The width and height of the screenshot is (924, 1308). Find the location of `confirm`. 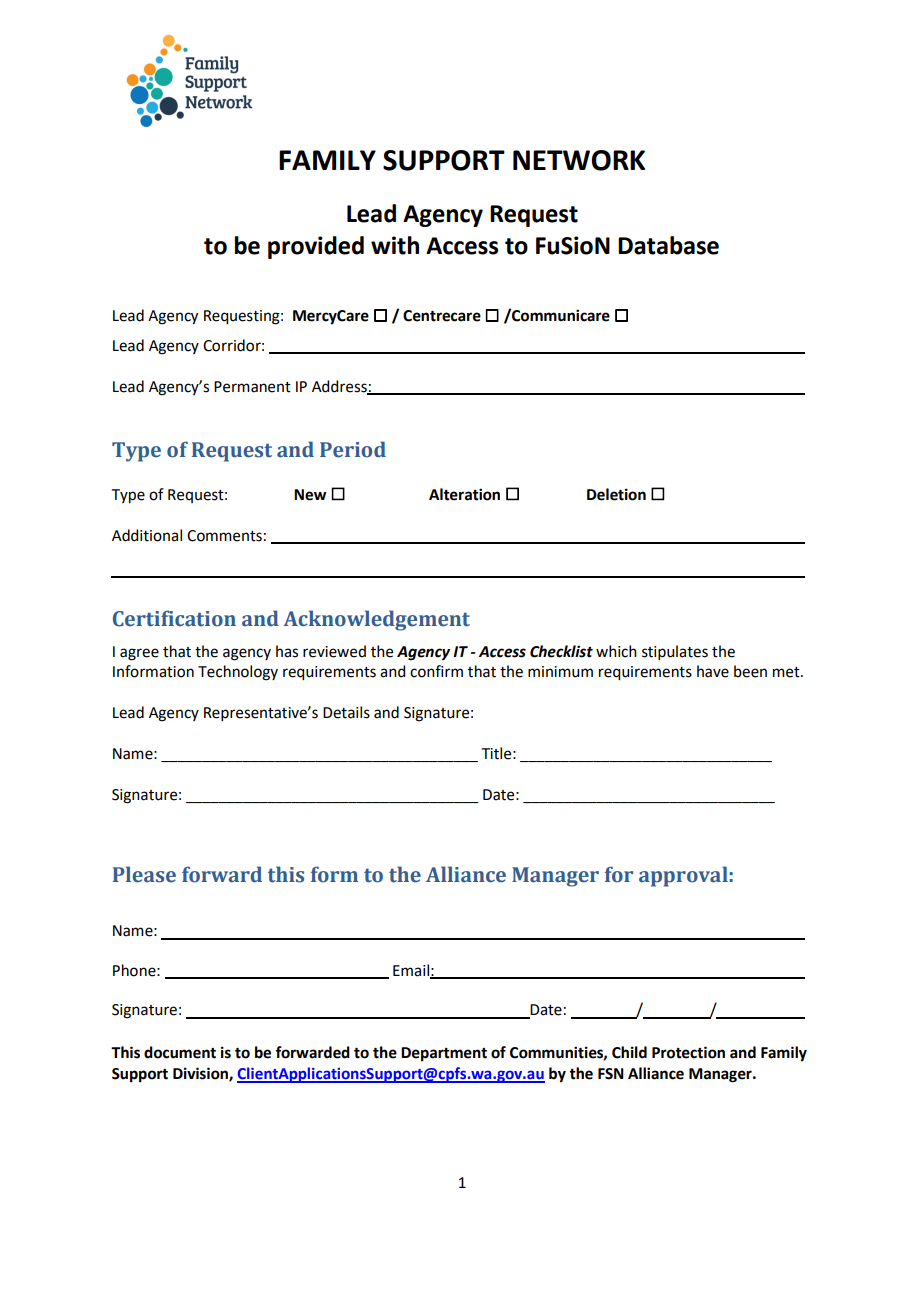

confirm is located at coordinates (436, 671).
